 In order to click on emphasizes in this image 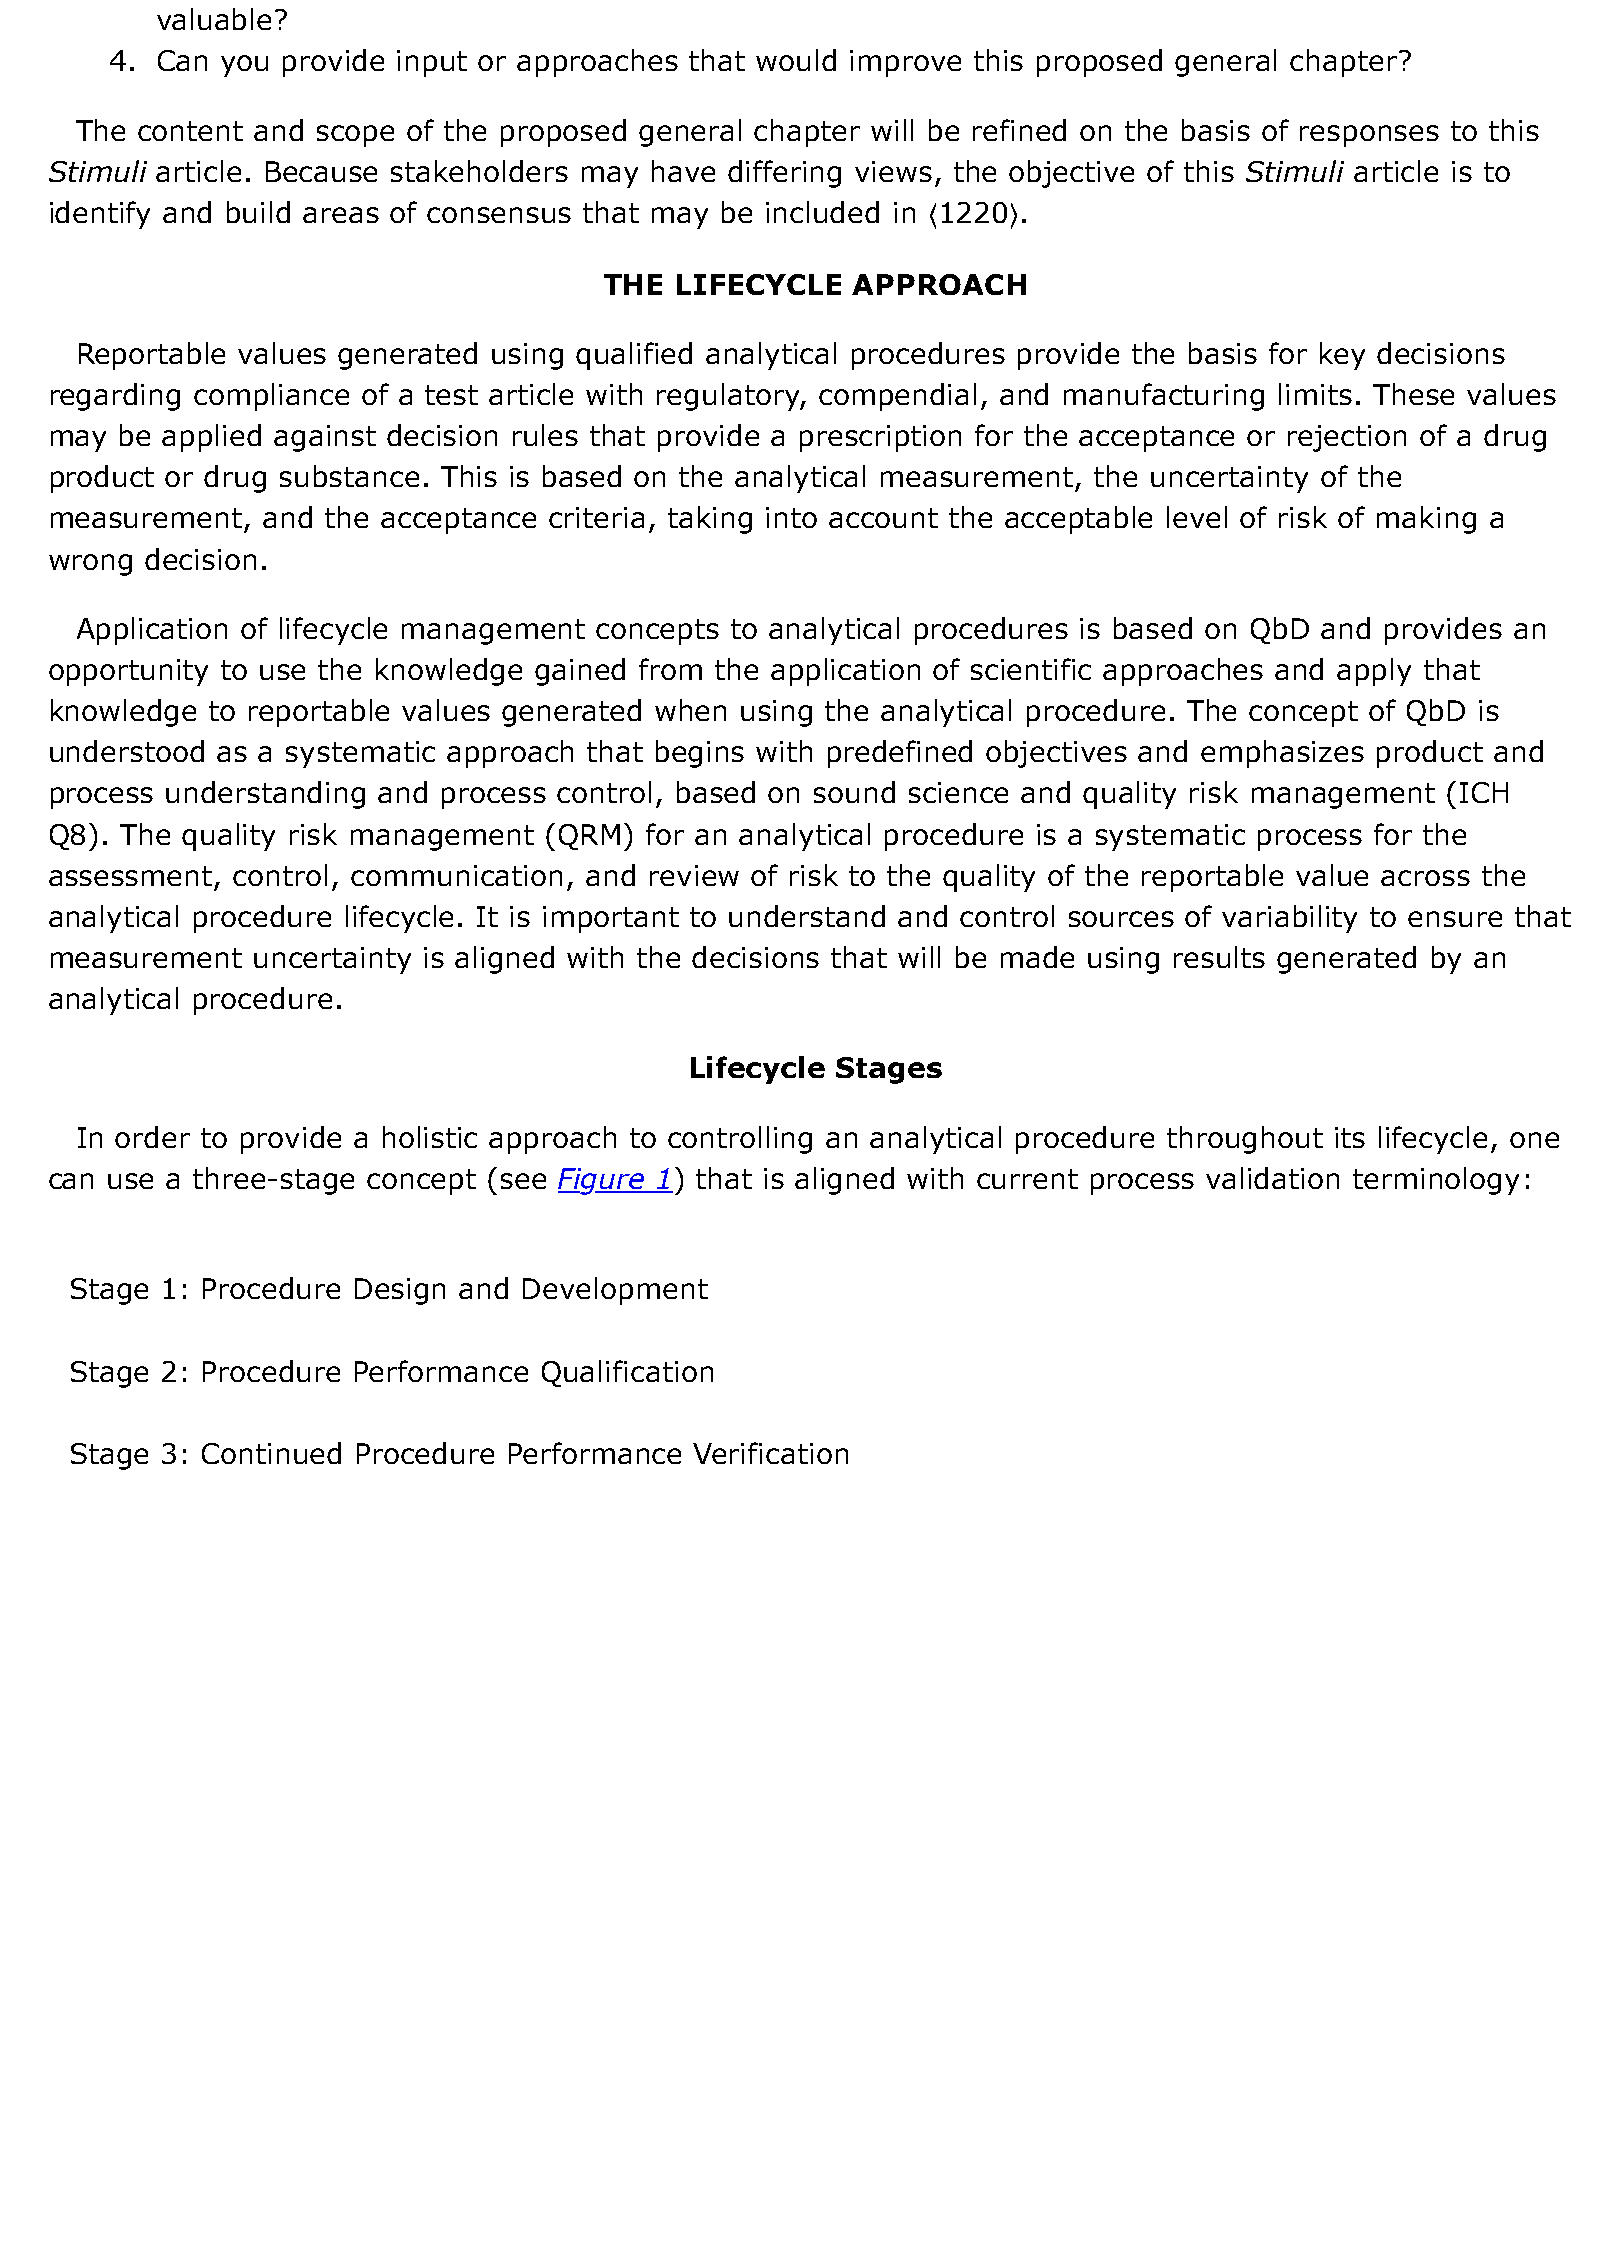, I will do `click(1282, 754)`.
